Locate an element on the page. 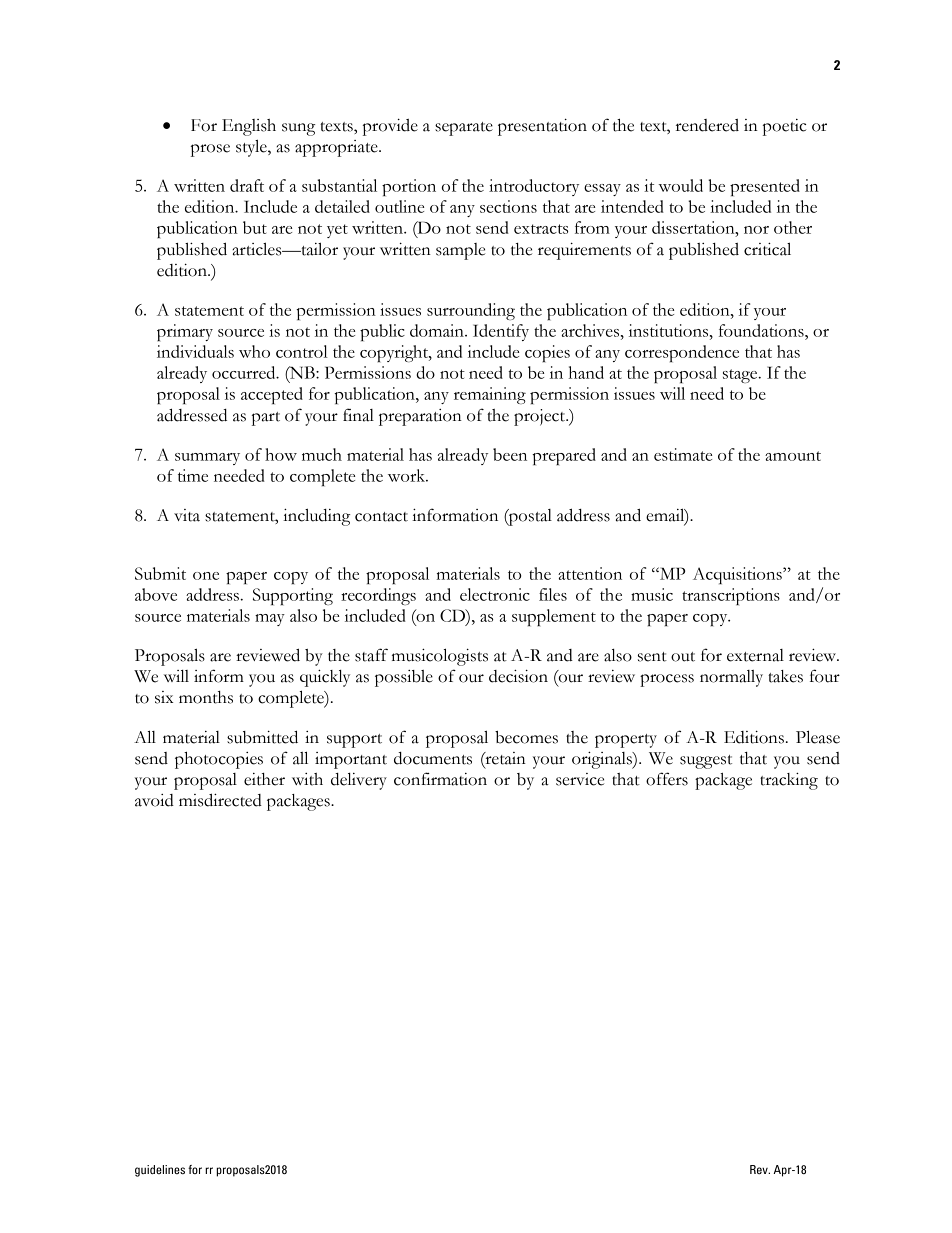 The image size is (952, 1233). external is located at coordinates (755, 655).
